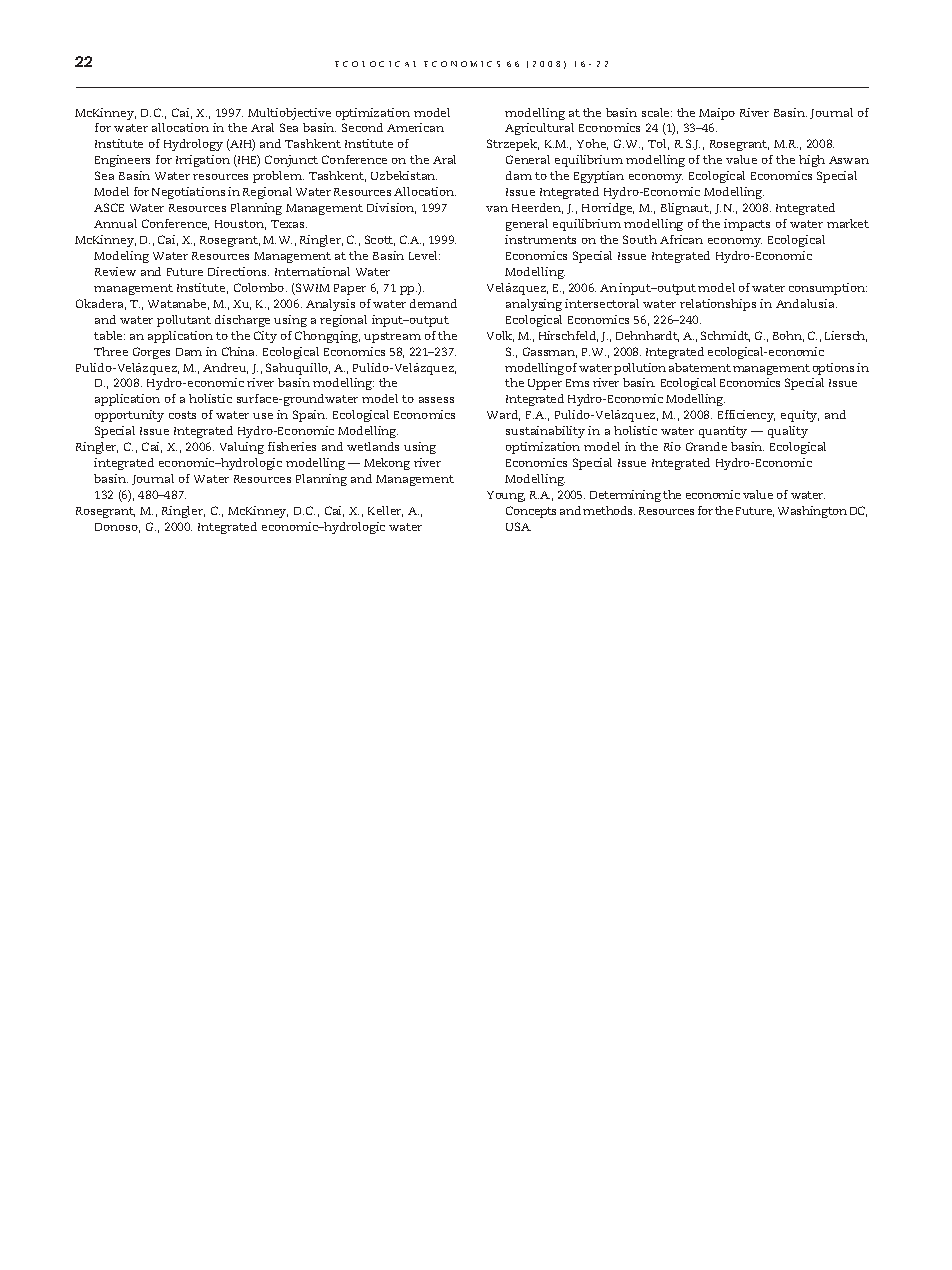  Describe the element at coordinates (500, 336) in the screenshot. I see `Volk` at that location.
